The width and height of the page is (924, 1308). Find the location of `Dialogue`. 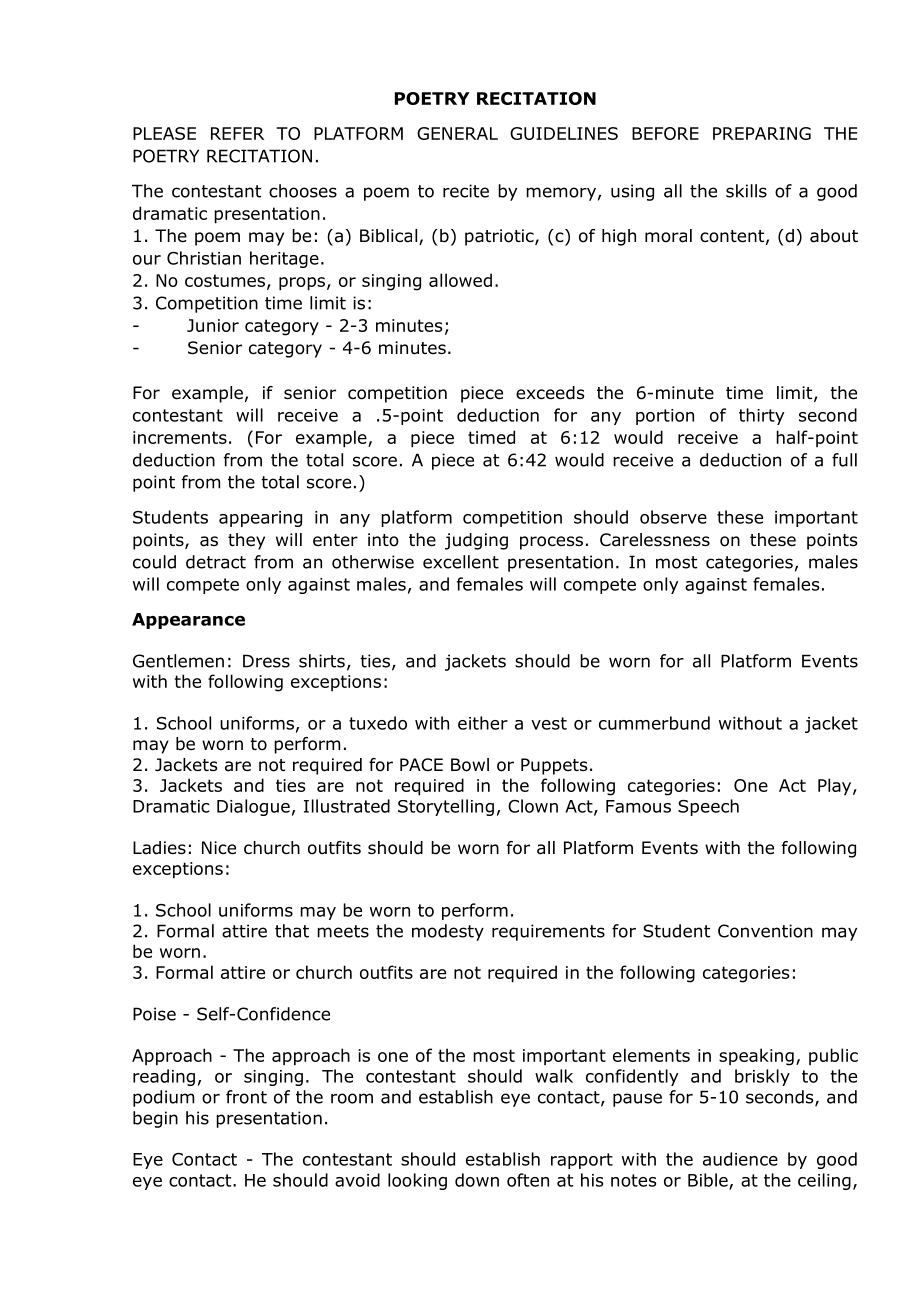

Dialogue is located at coordinates (253, 807).
